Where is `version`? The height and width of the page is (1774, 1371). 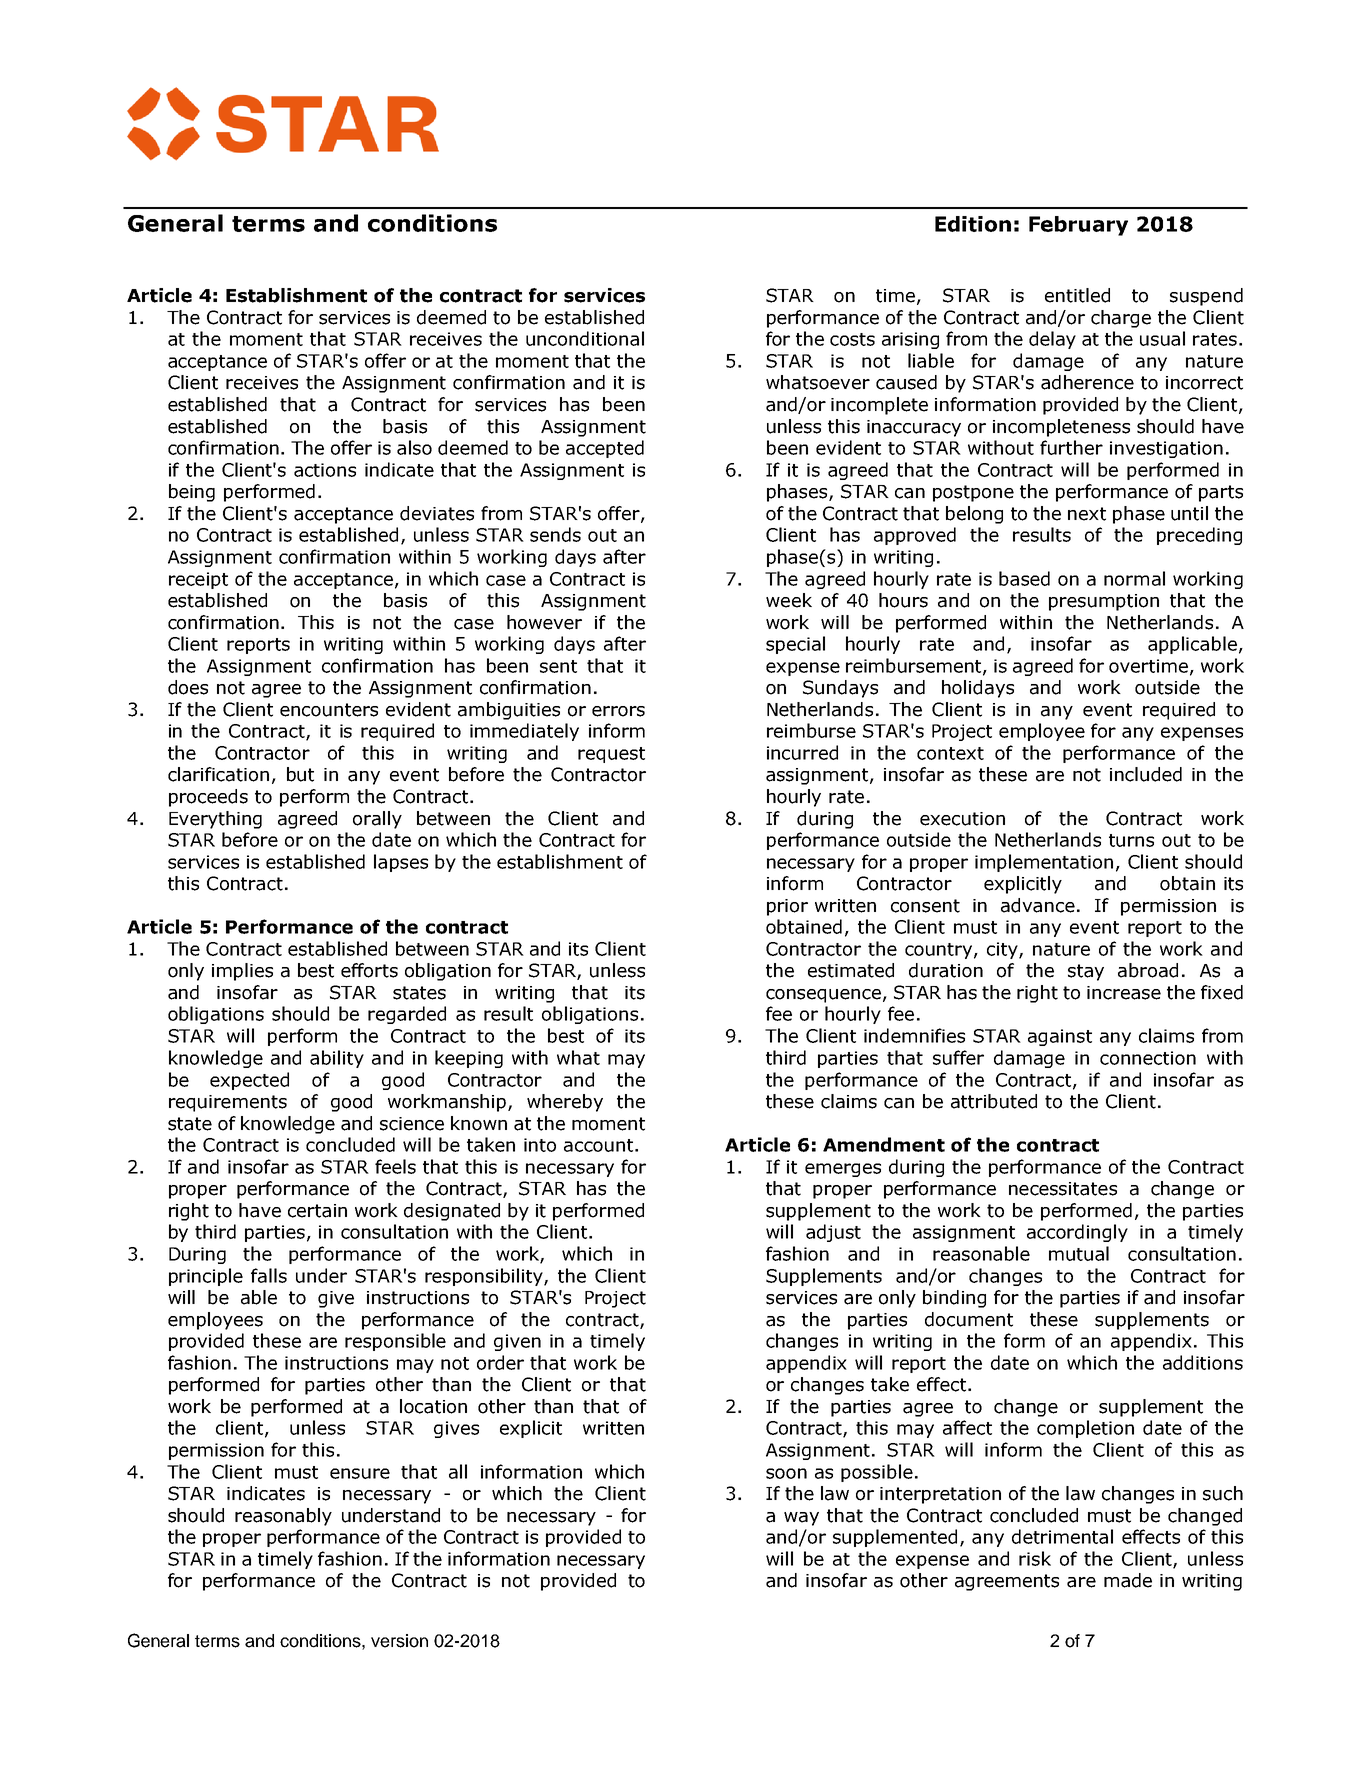 version is located at coordinates (399, 1641).
